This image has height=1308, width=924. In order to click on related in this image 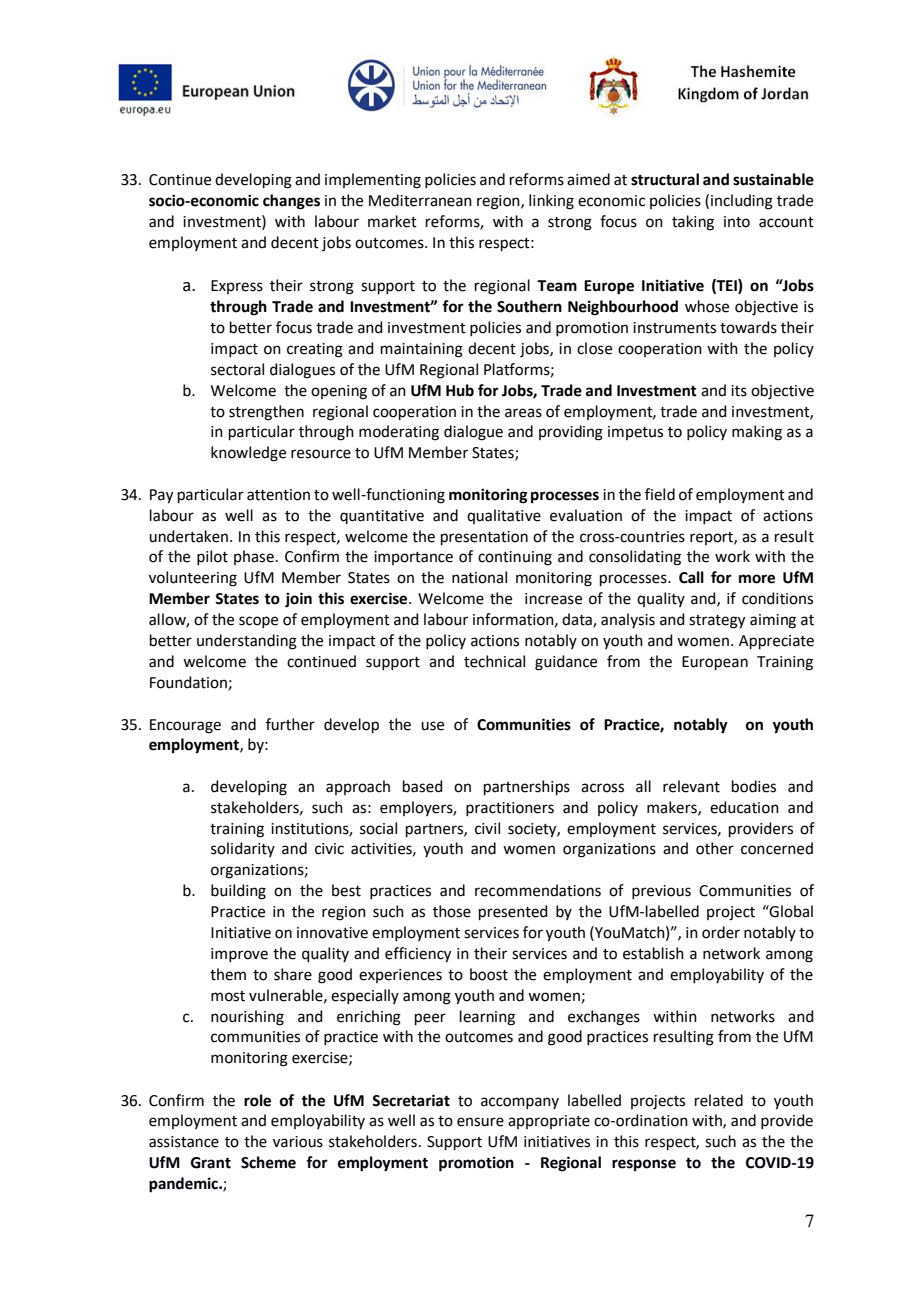, I will do `click(719, 1100)`.
